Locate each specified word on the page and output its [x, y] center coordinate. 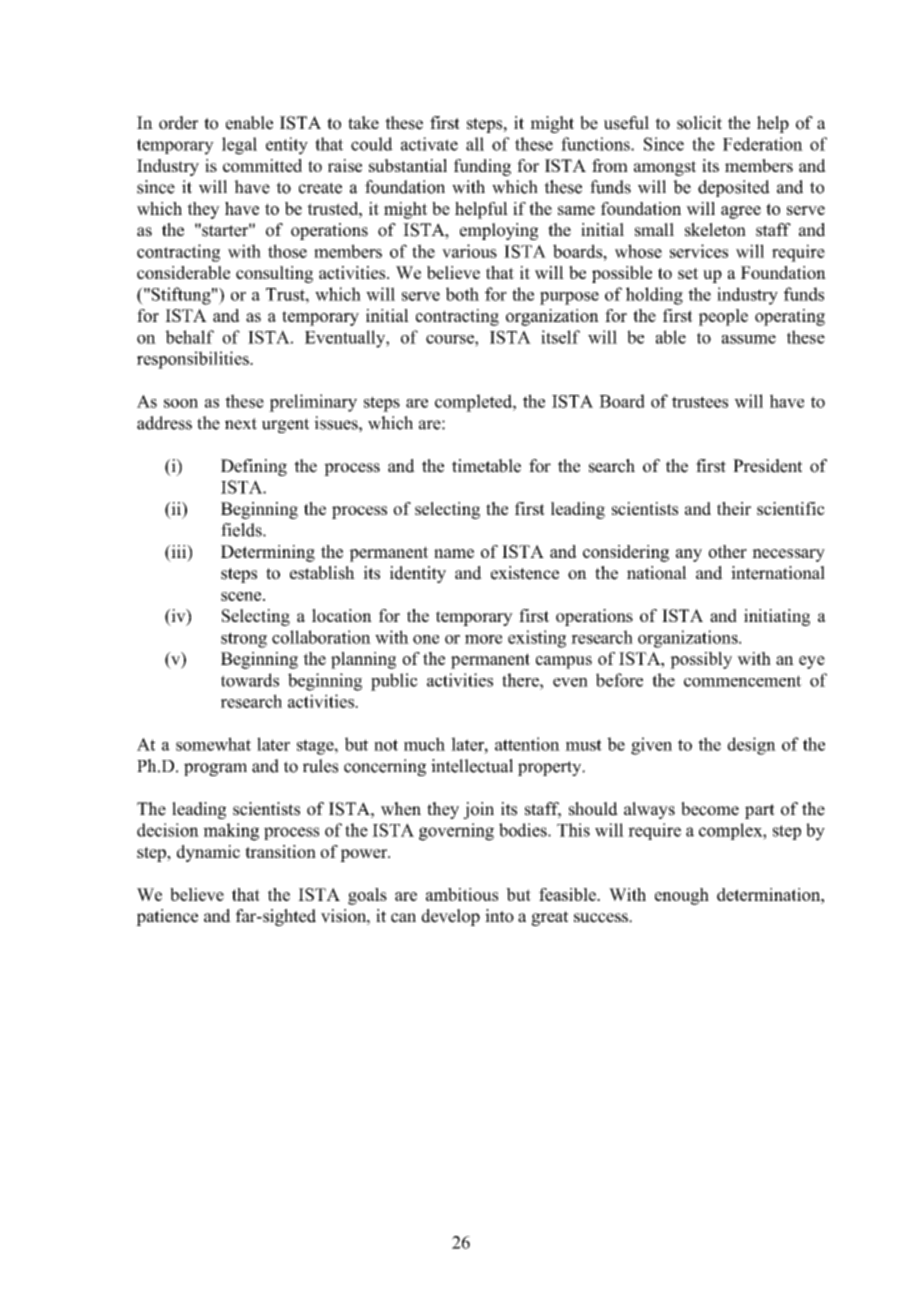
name [454, 553]
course [451, 339]
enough [682, 896]
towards [250, 680]
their [734, 508]
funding [482, 167]
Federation [763, 144]
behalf [189, 337]
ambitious [462, 894]
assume [749, 339]
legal [239, 146]
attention [527, 744]
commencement [743, 681]
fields [242, 530]
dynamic [208, 853]
